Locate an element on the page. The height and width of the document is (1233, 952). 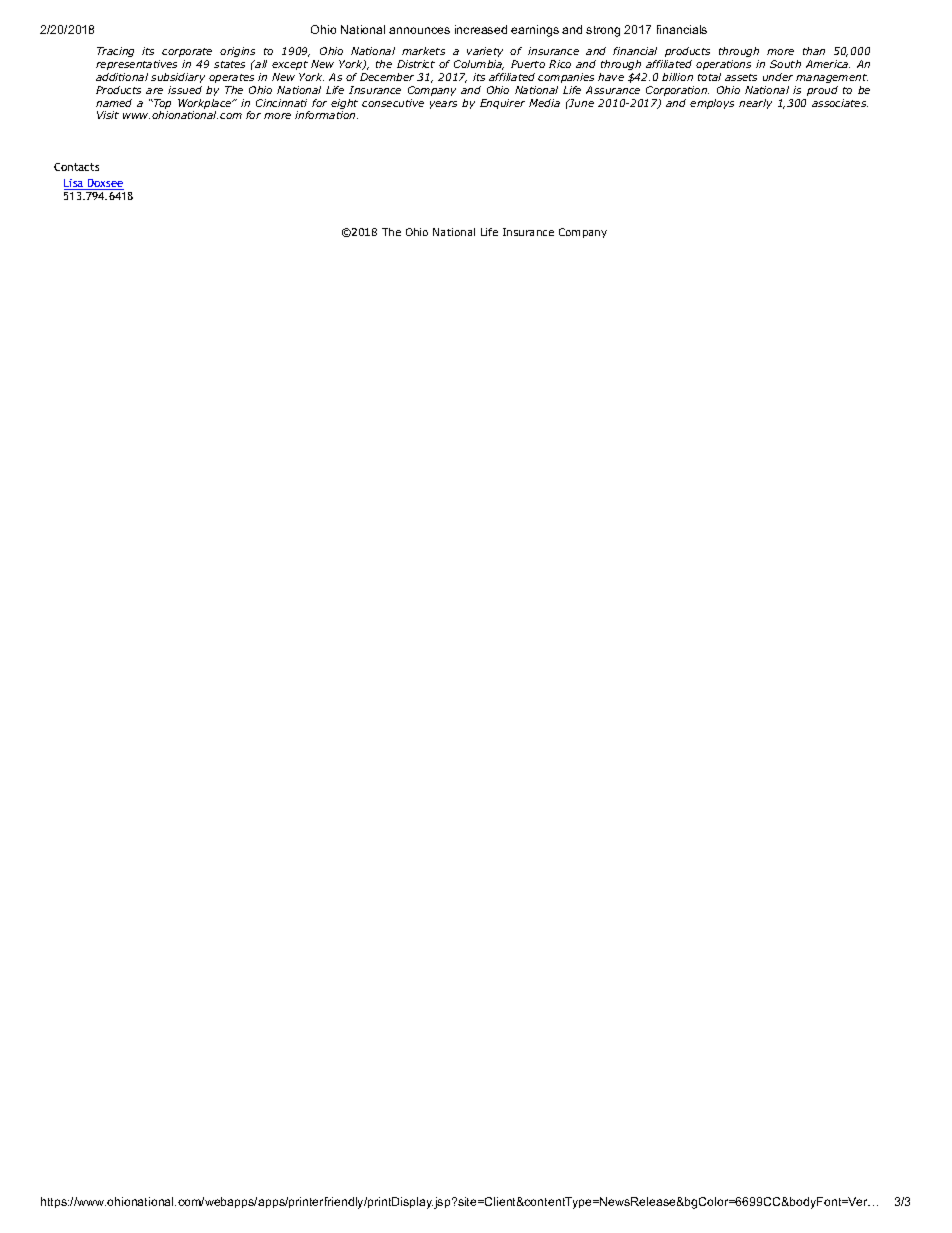
Contacts is located at coordinates (76, 167).
